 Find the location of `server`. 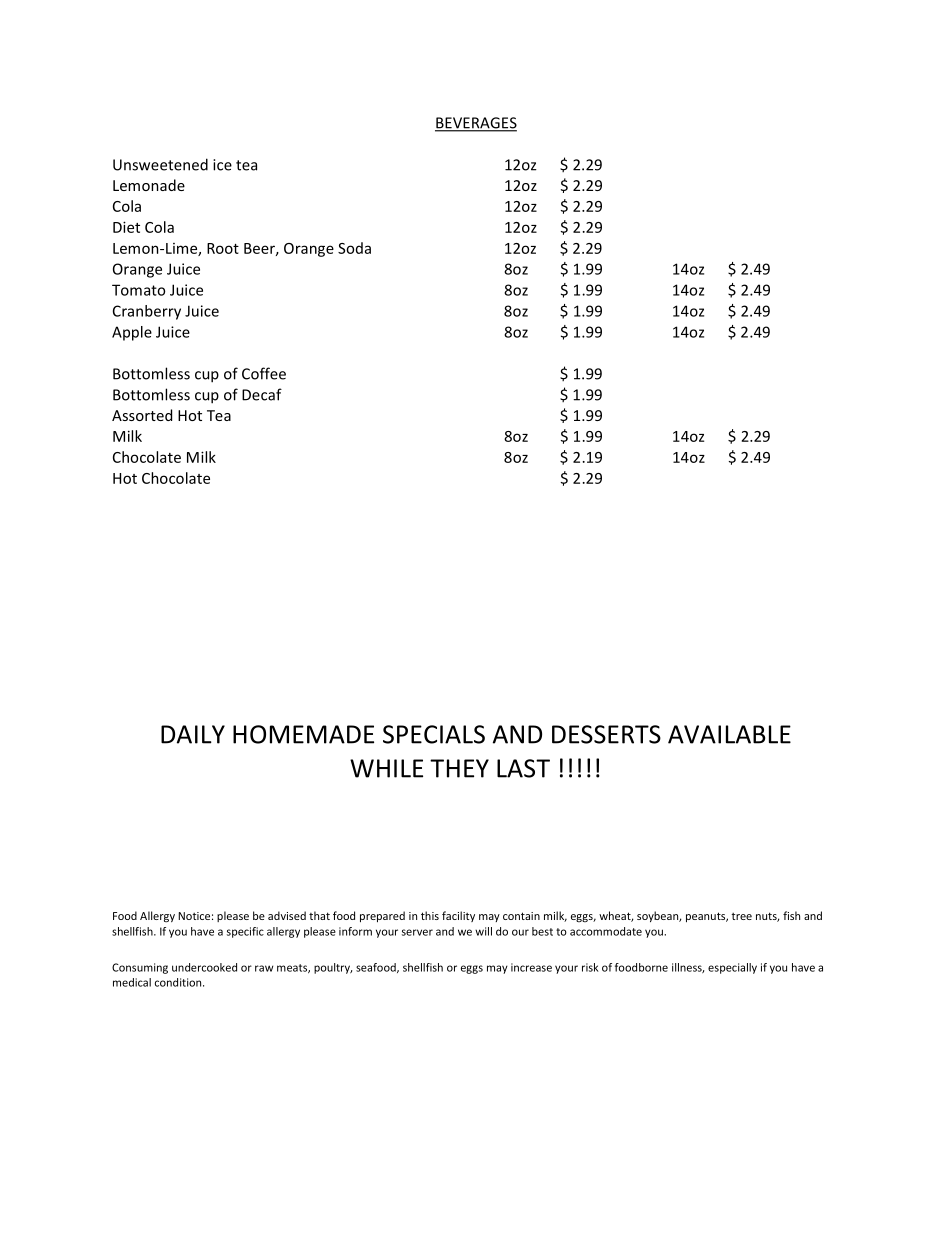

server is located at coordinates (417, 932).
